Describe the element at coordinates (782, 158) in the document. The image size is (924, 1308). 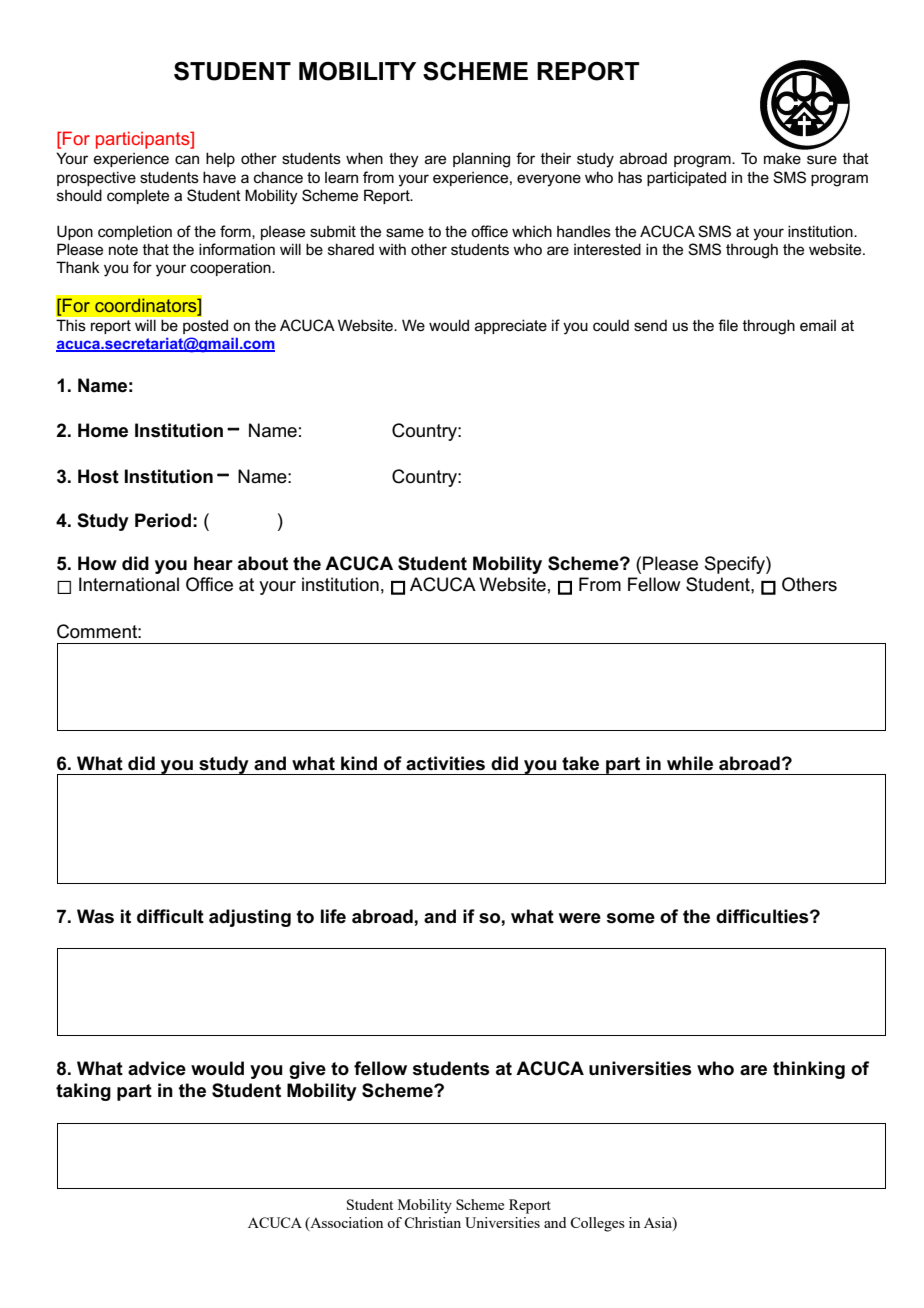
I see `make` at that location.
